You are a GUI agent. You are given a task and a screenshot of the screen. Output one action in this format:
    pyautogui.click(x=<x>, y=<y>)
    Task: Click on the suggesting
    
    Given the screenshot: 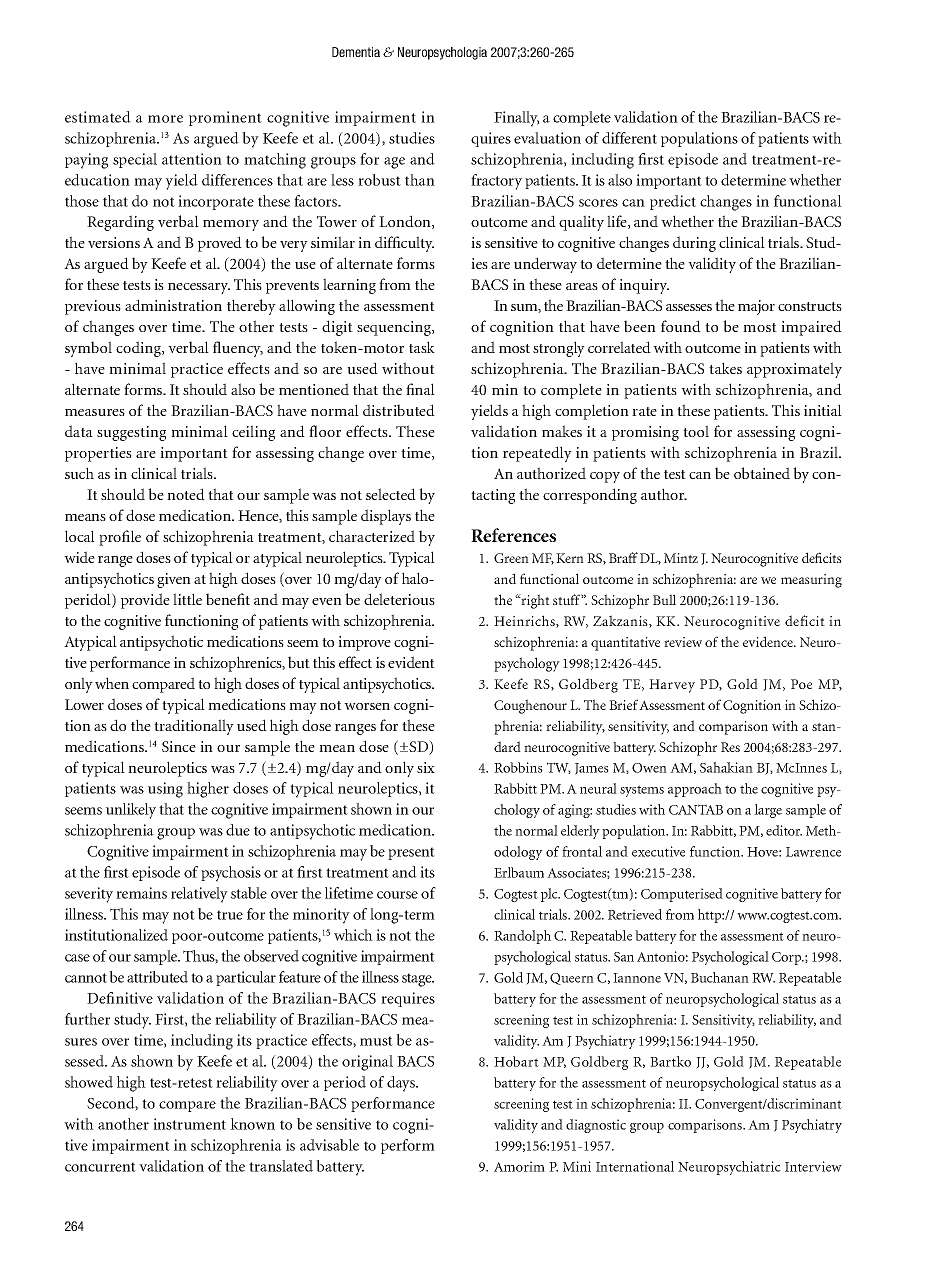 What is the action you would take?
    pyautogui.click(x=131, y=433)
